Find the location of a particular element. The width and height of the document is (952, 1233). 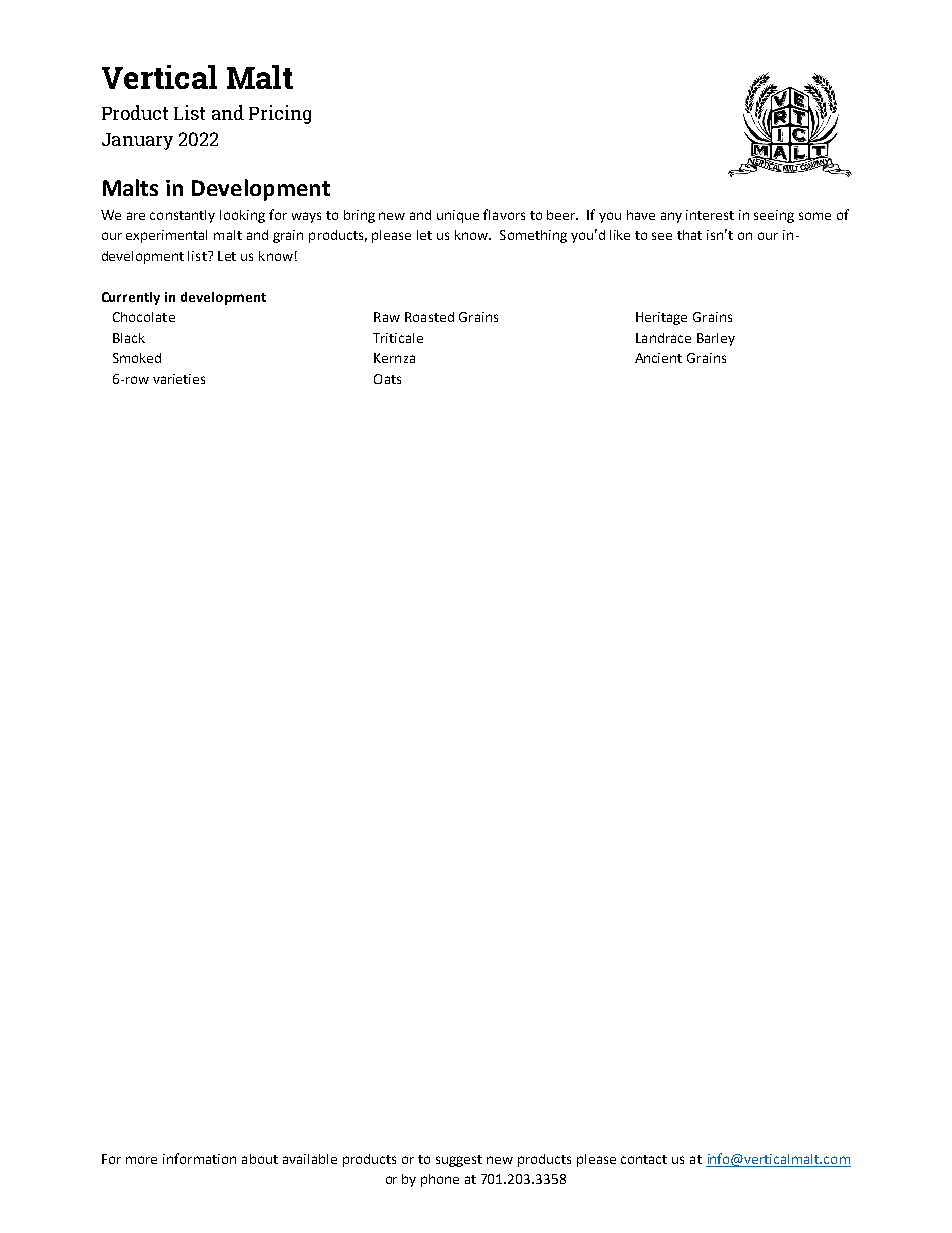

varieties is located at coordinates (179, 379).
